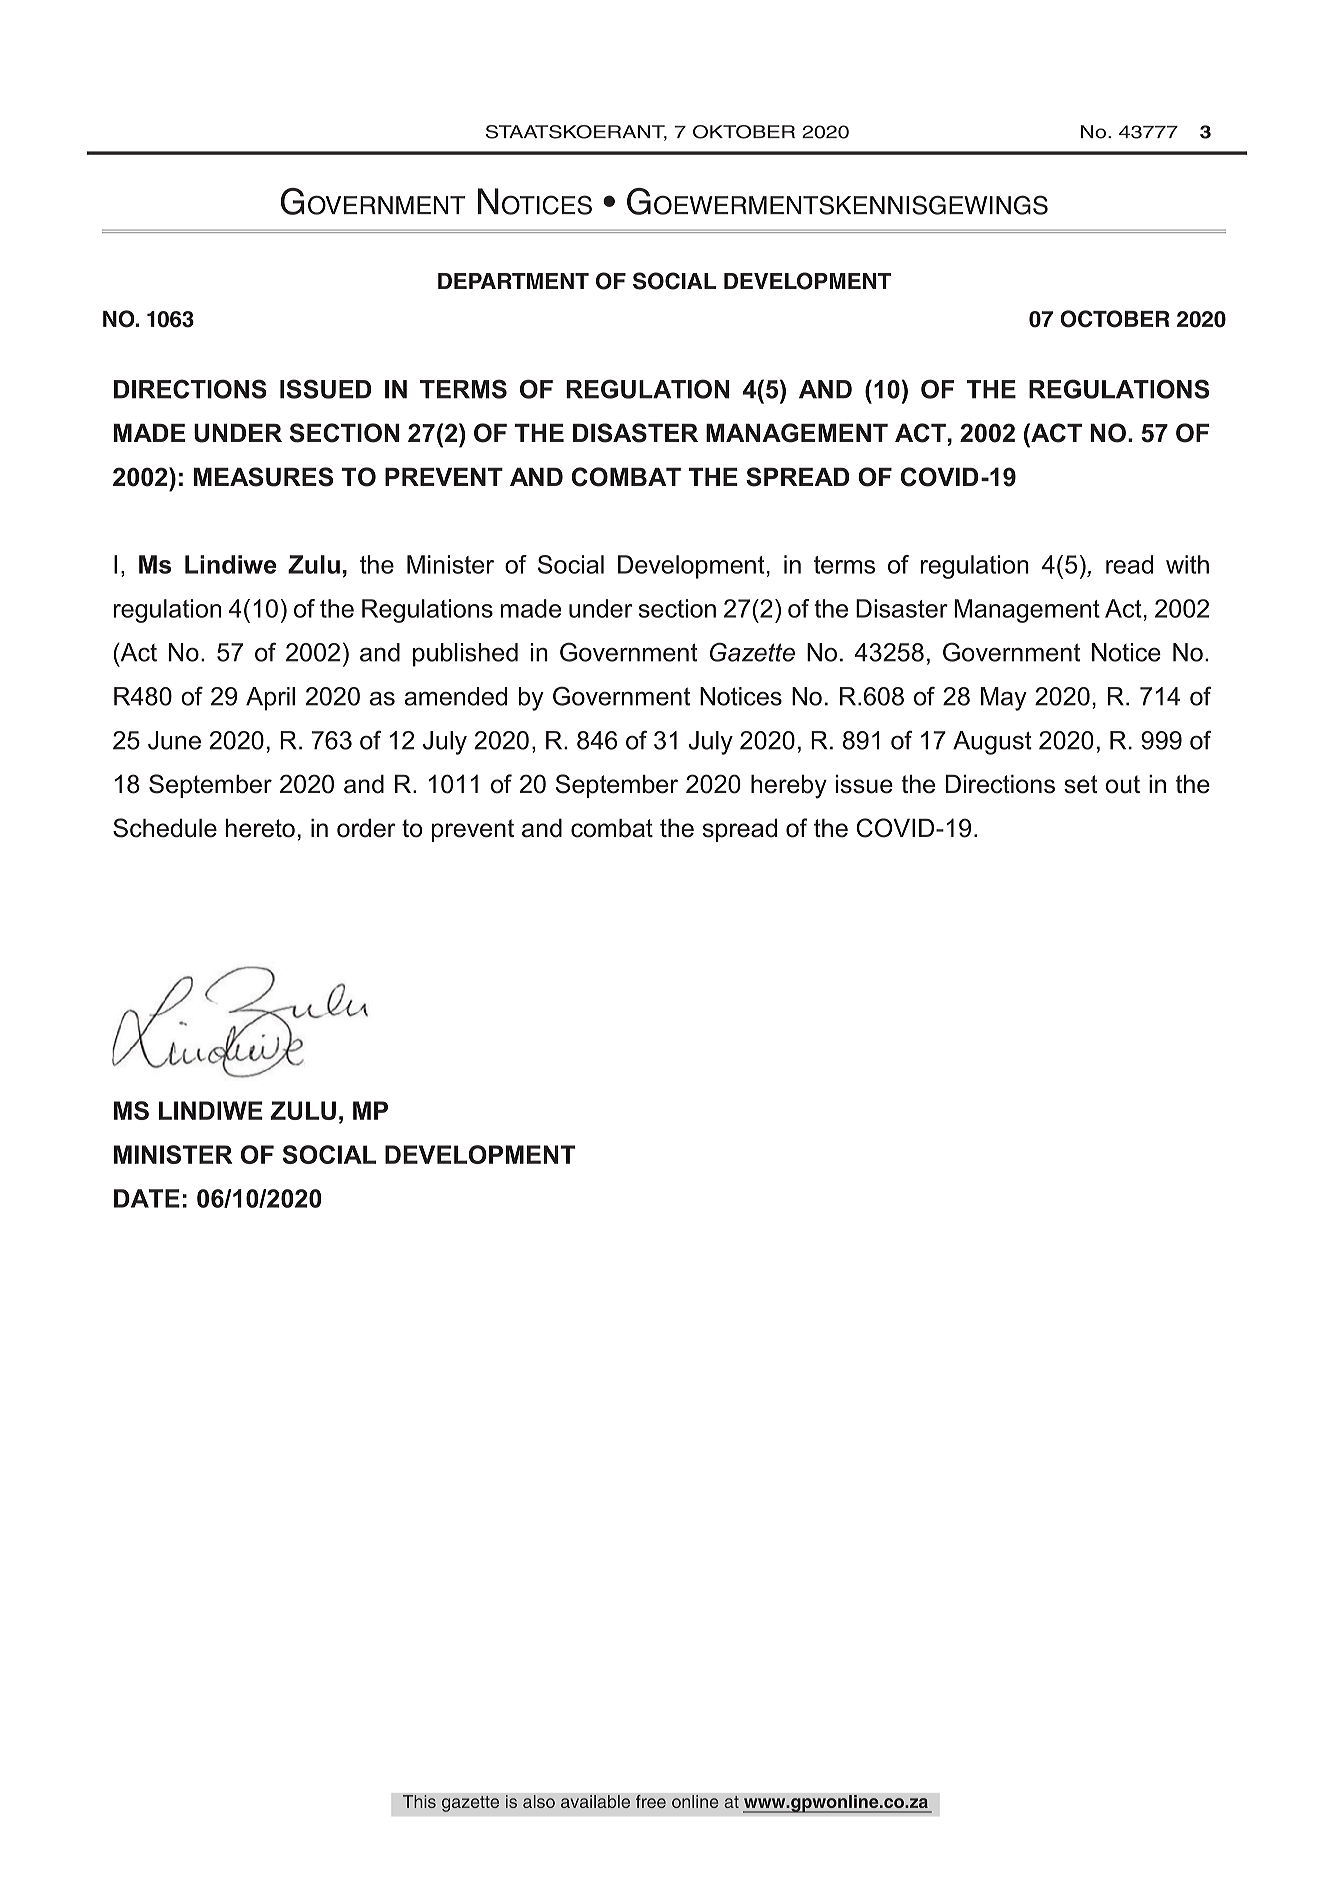  What do you see at coordinates (651, 1801) in the screenshot?
I see `free` at bounding box center [651, 1801].
